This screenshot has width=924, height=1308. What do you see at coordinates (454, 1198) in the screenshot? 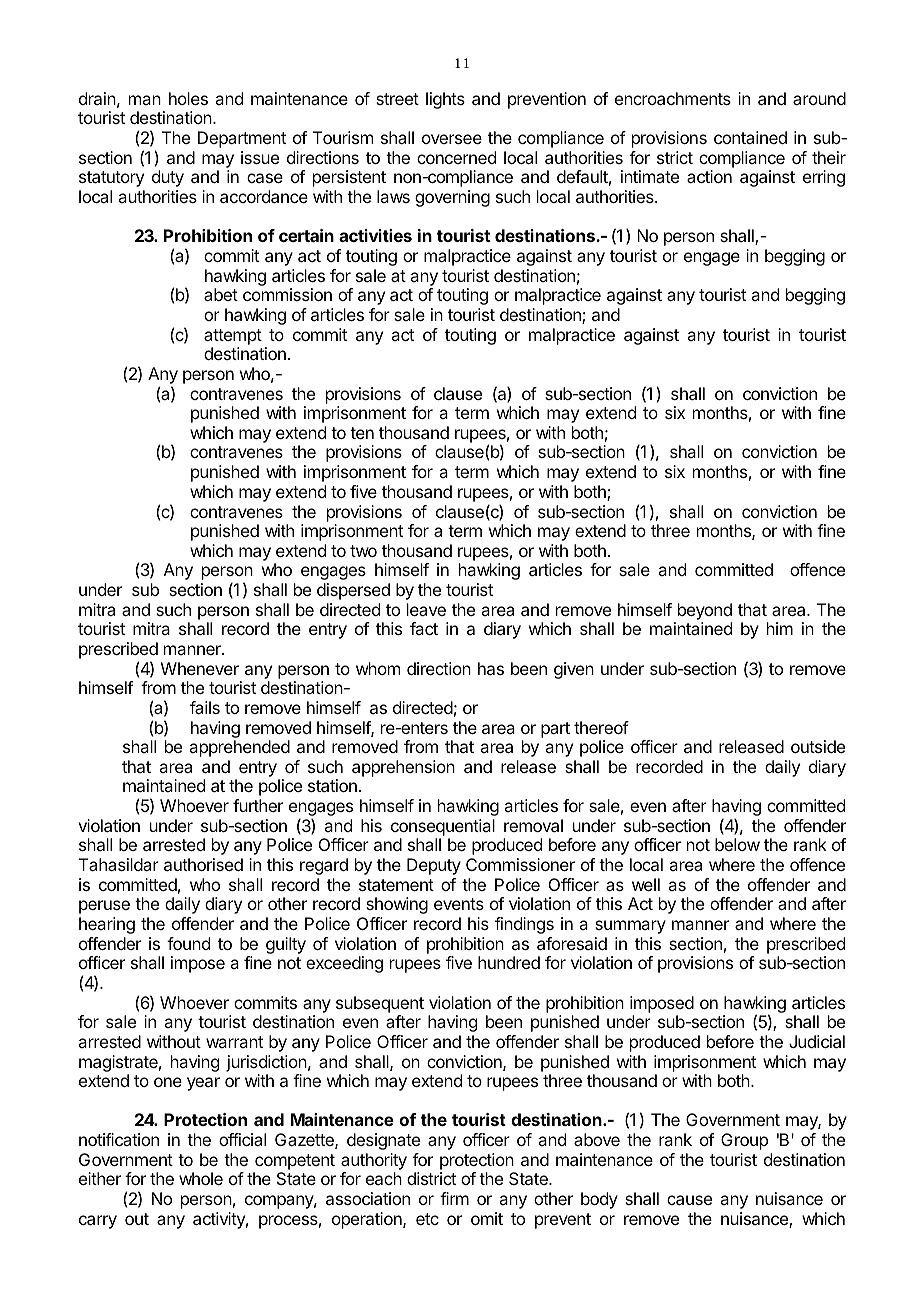
I see `firm` at bounding box center [454, 1198].
